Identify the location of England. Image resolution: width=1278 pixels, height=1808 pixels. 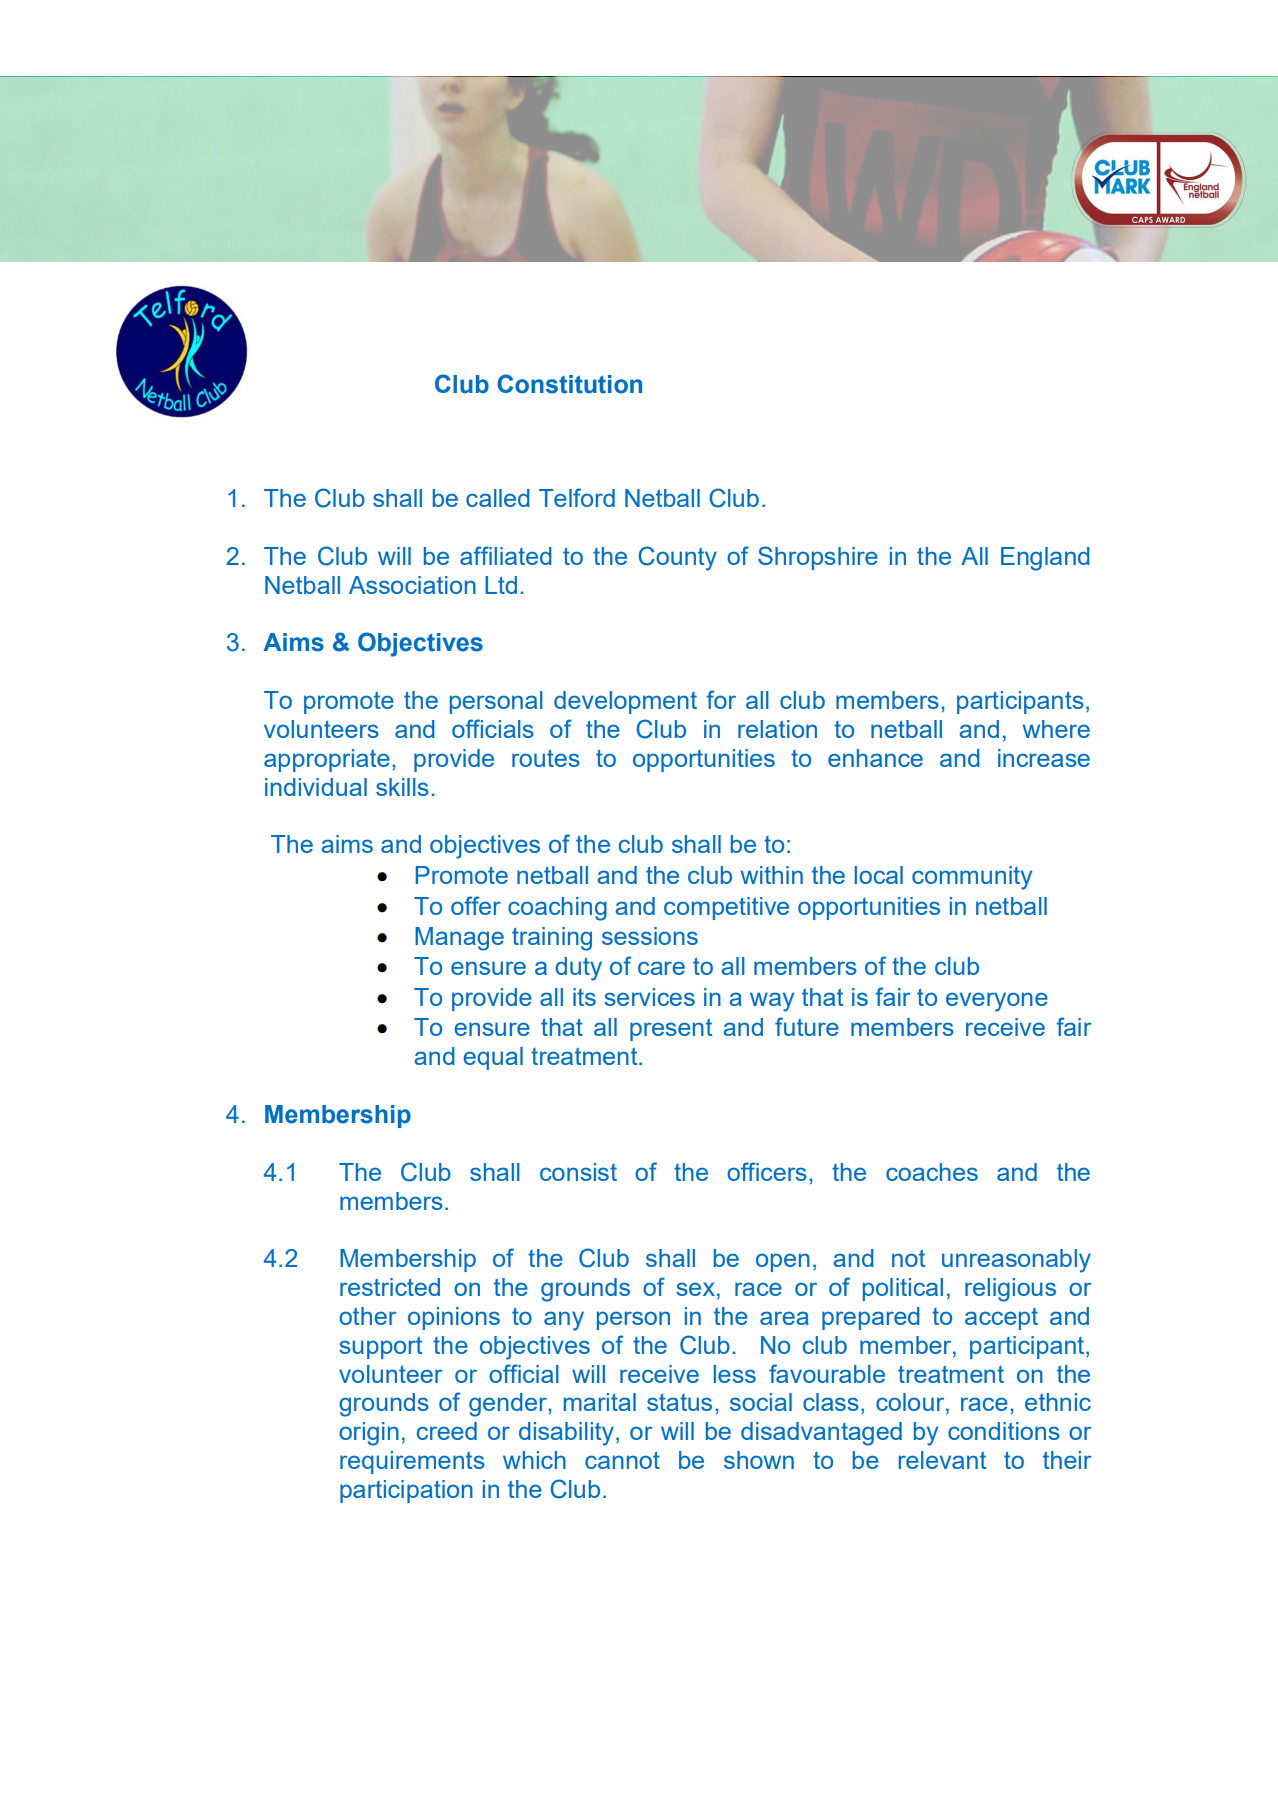
(1045, 559).
